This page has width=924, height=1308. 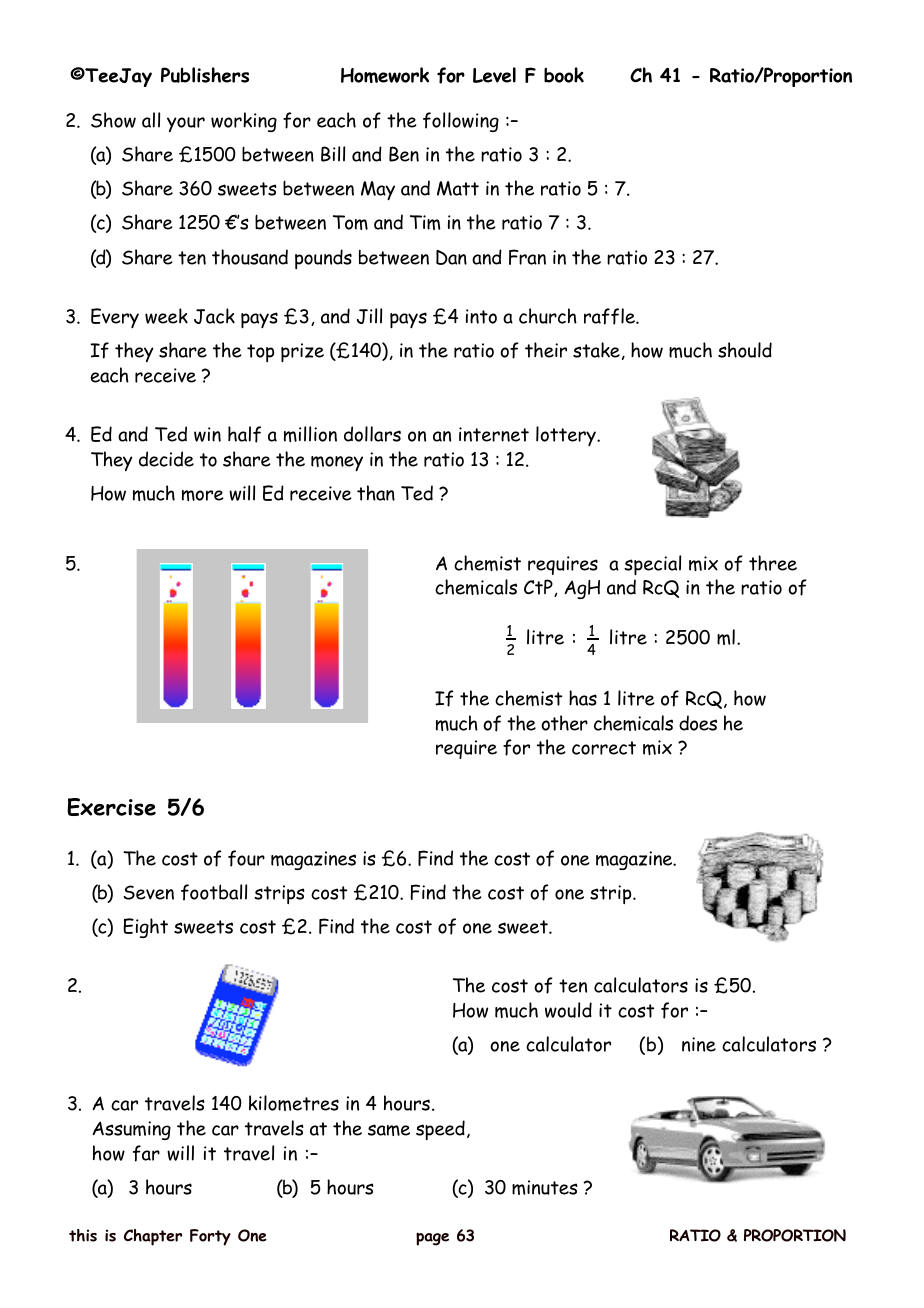 I want to click on would, so click(x=568, y=1010).
